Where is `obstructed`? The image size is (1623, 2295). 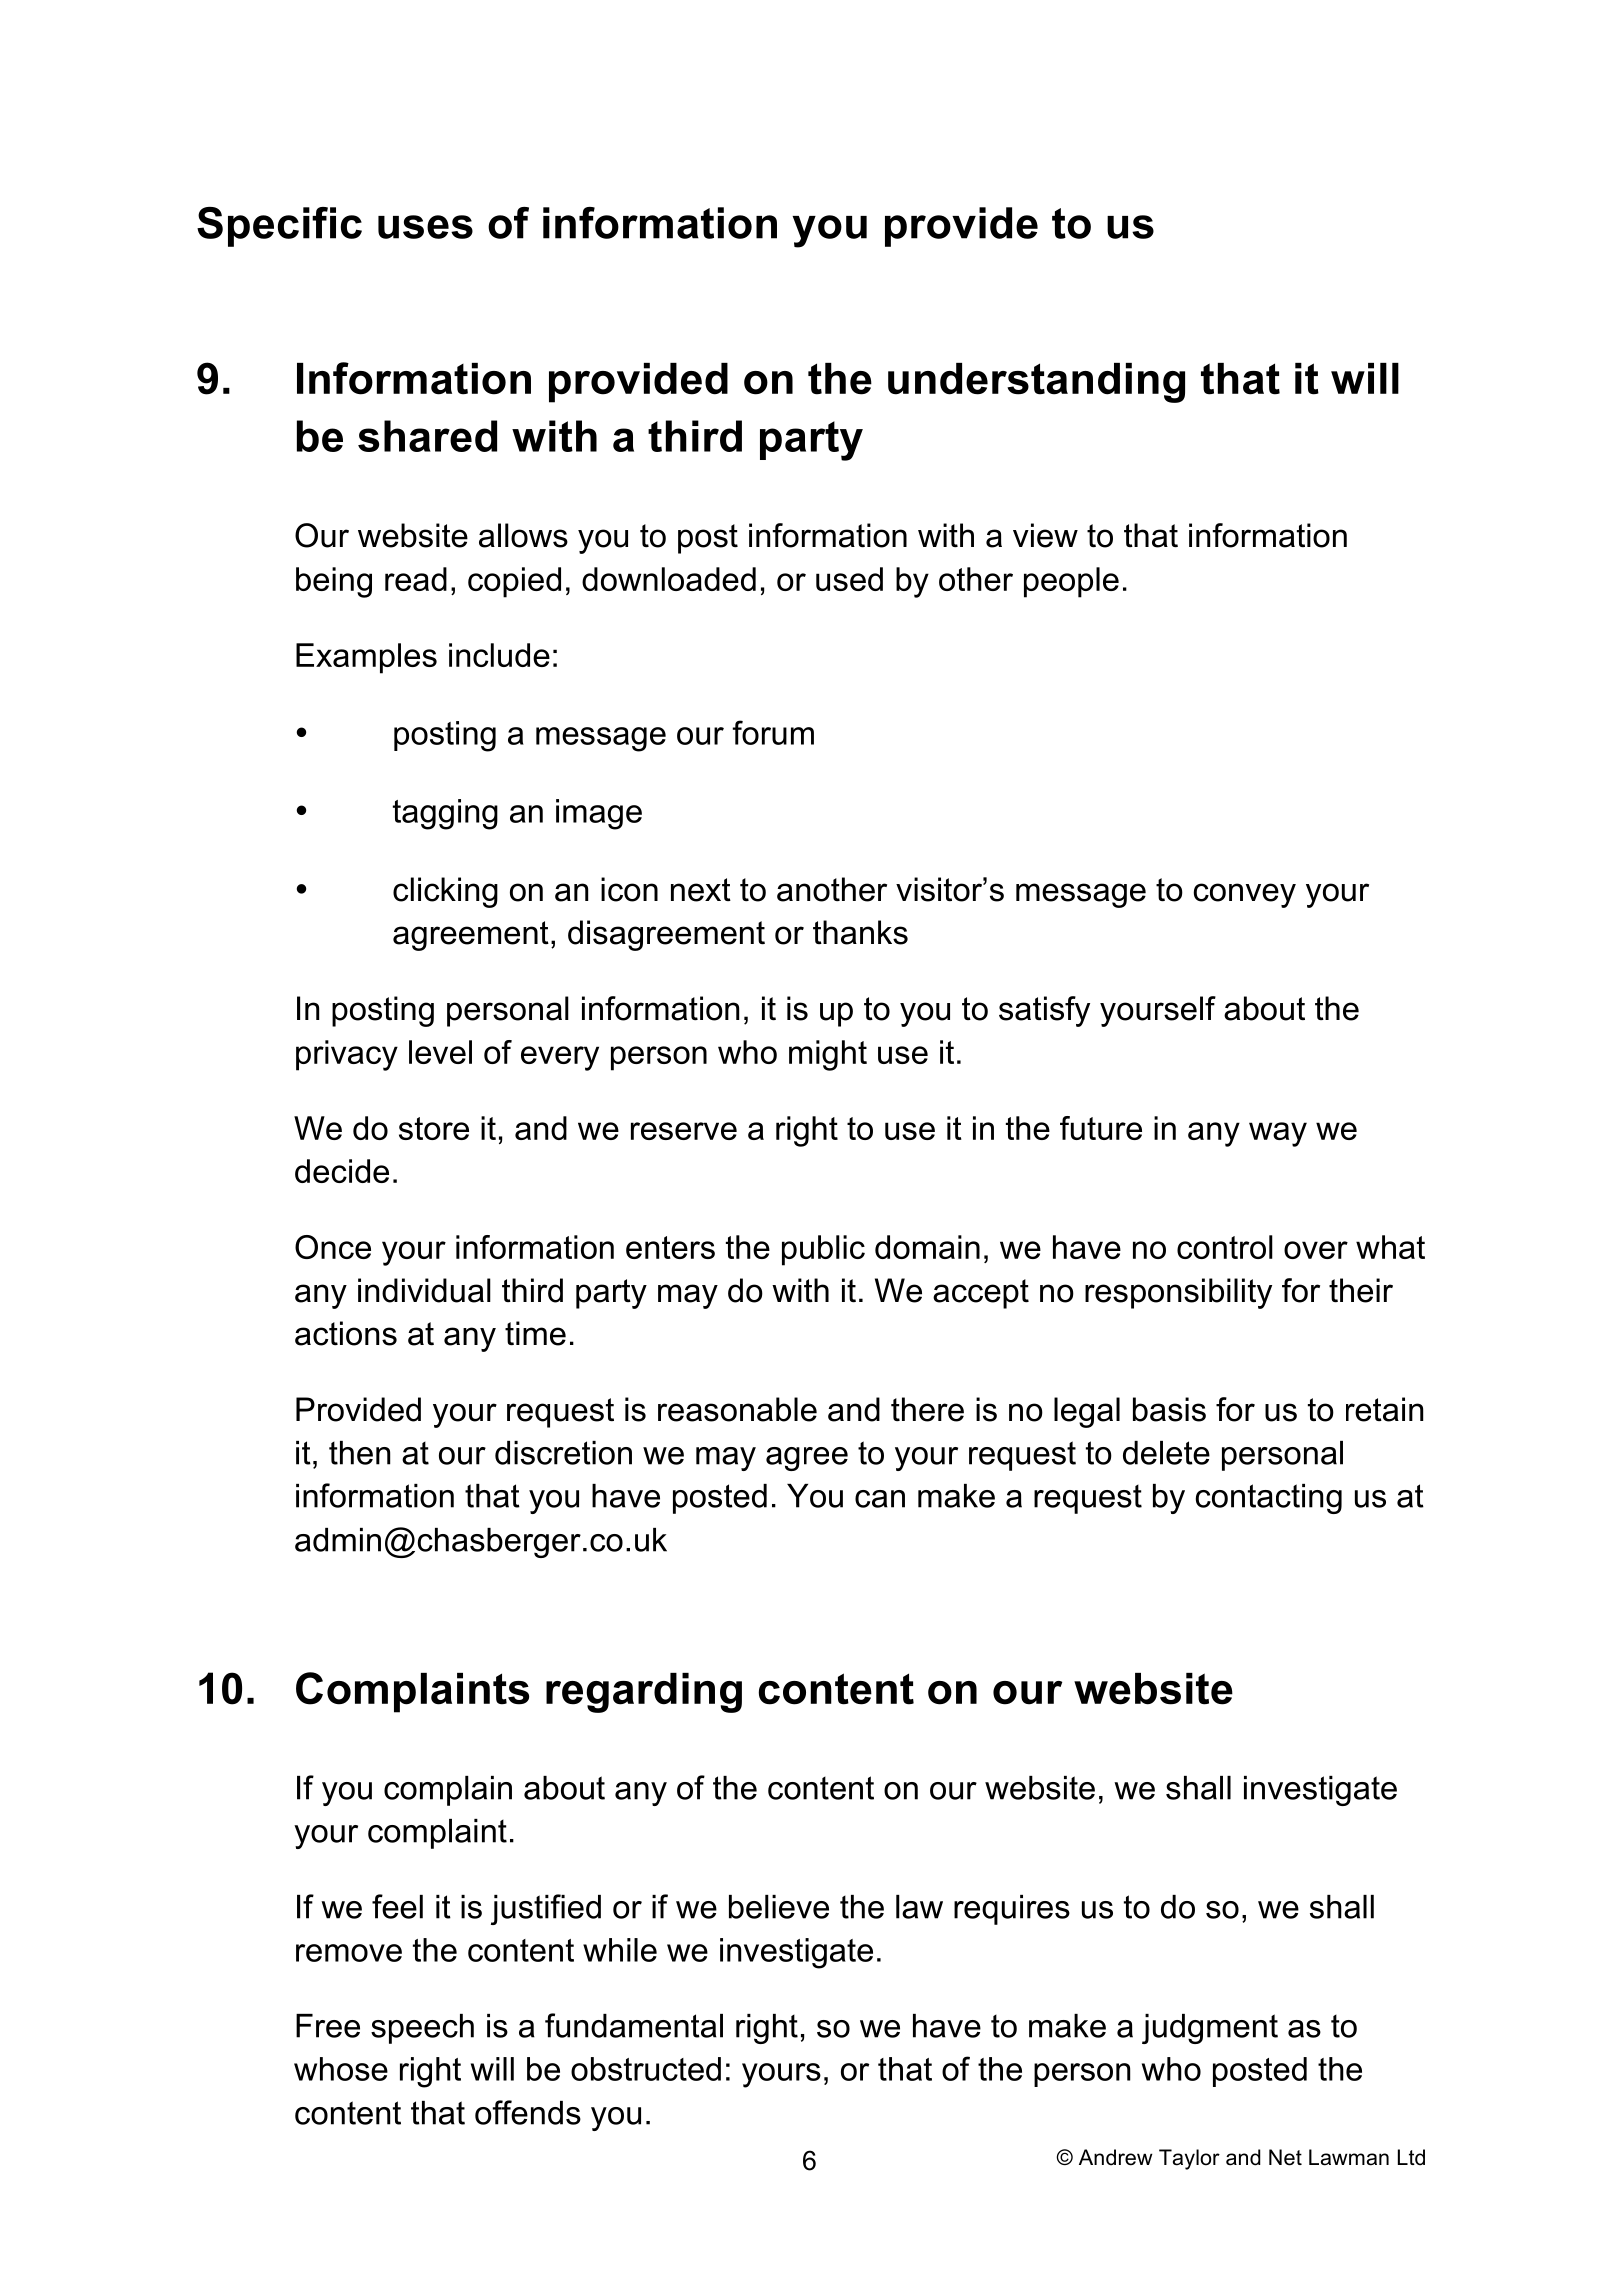 obstructed is located at coordinates (646, 2069).
